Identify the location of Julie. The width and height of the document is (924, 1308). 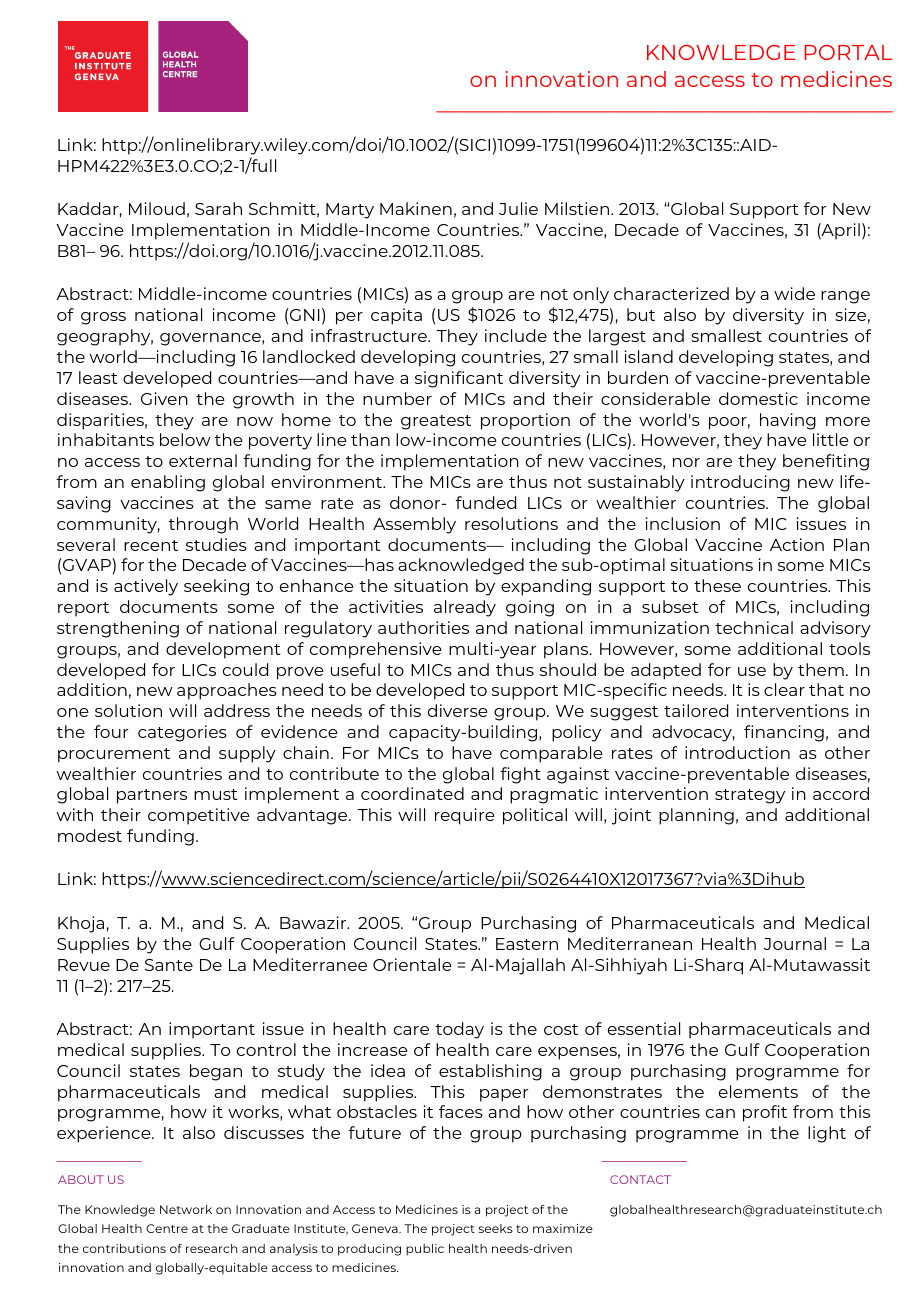
(518, 208).
